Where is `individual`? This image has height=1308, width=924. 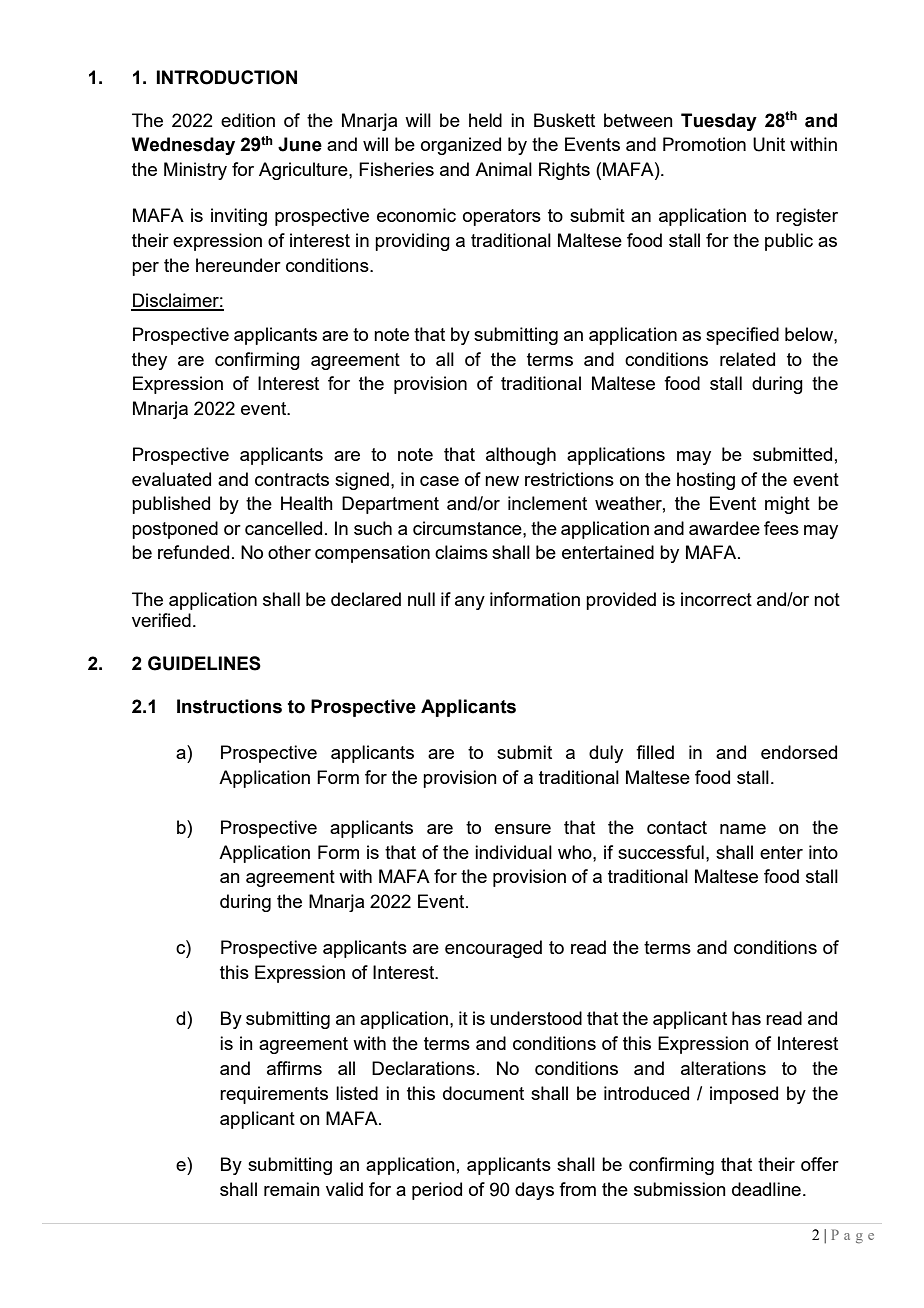 individual is located at coordinates (513, 852).
